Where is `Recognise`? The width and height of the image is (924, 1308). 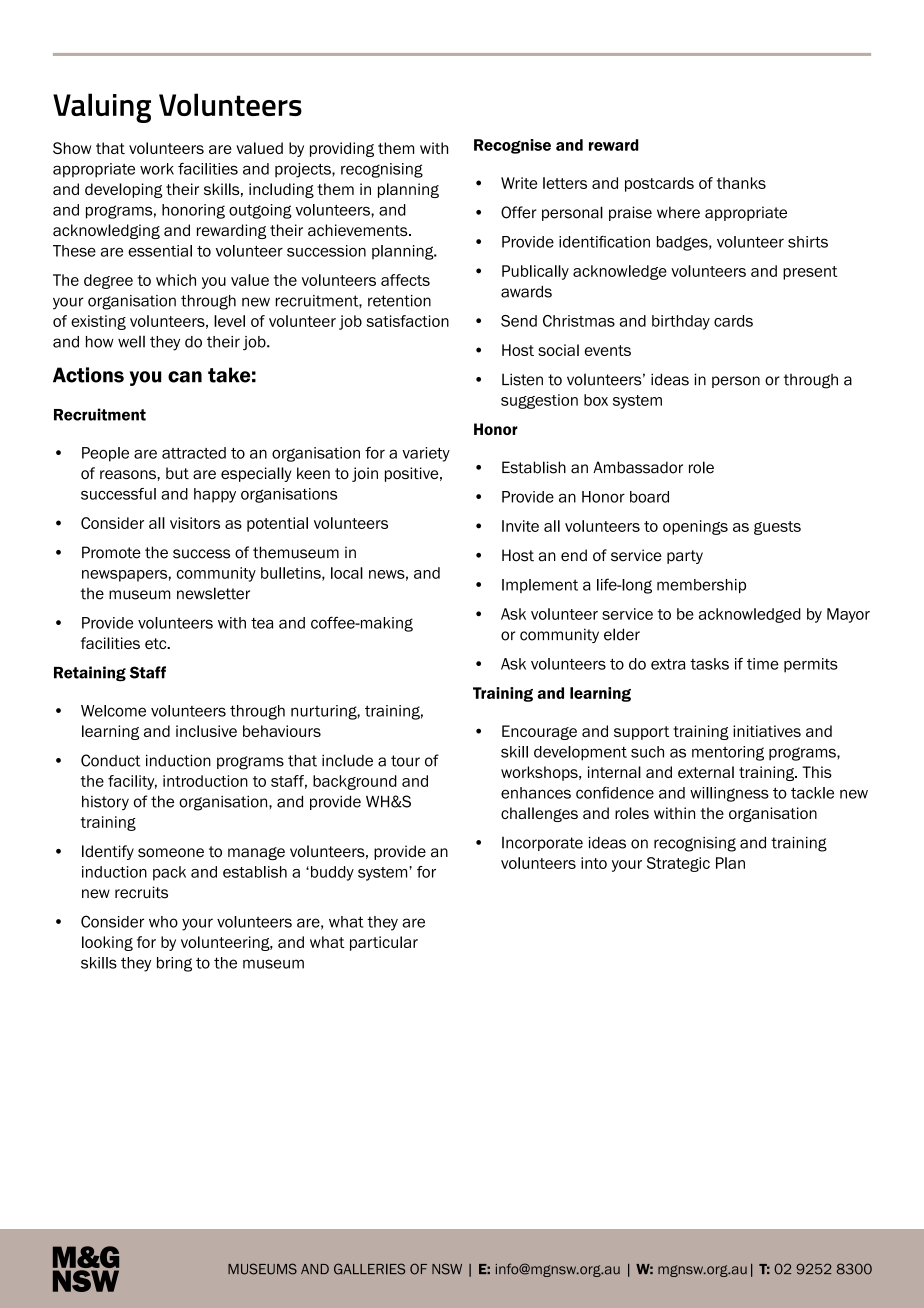 Recognise is located at coordinates (512, 146).
